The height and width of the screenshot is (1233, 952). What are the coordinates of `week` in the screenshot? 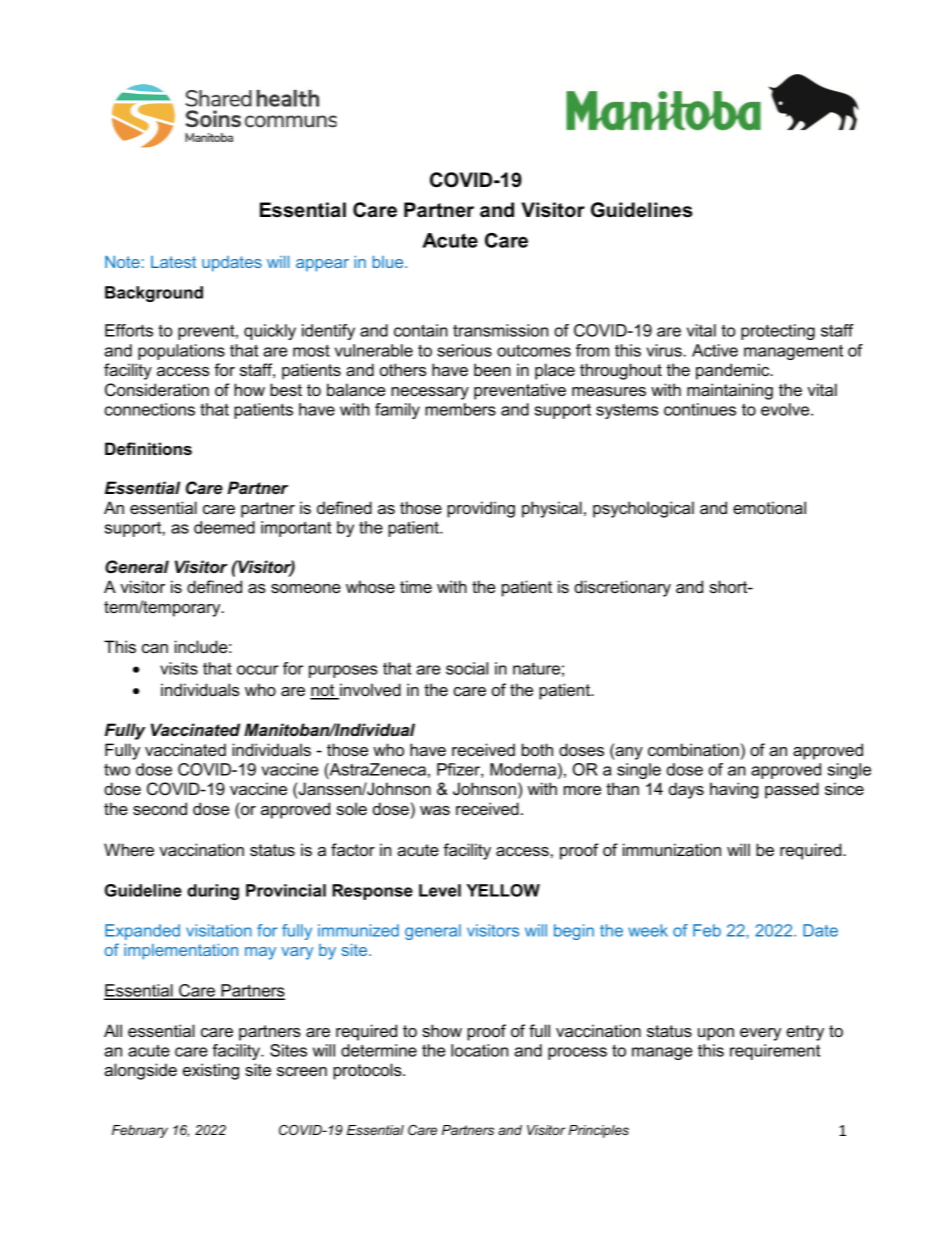 It's located at (648, 930).
